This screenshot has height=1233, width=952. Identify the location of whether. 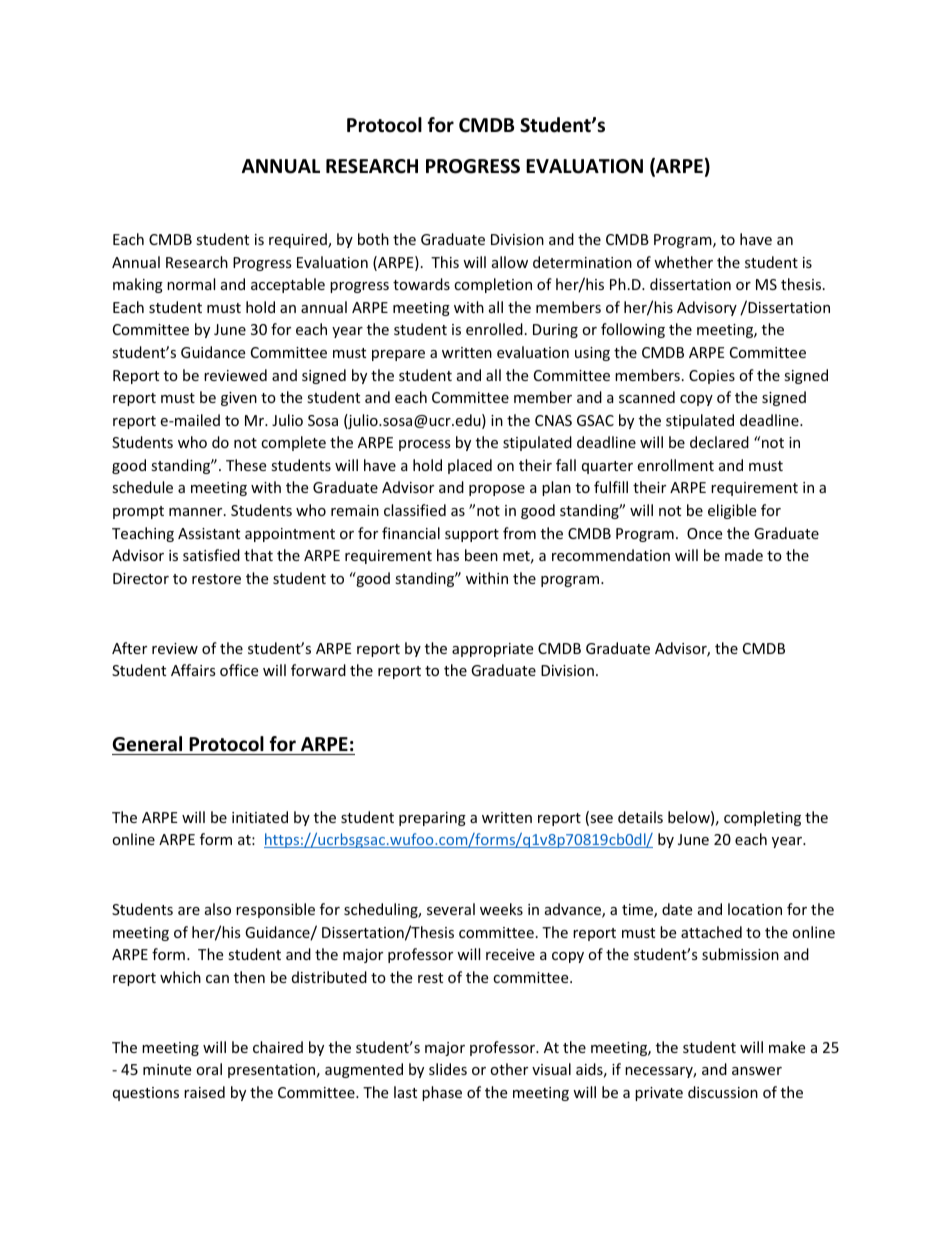
(683, 262).
